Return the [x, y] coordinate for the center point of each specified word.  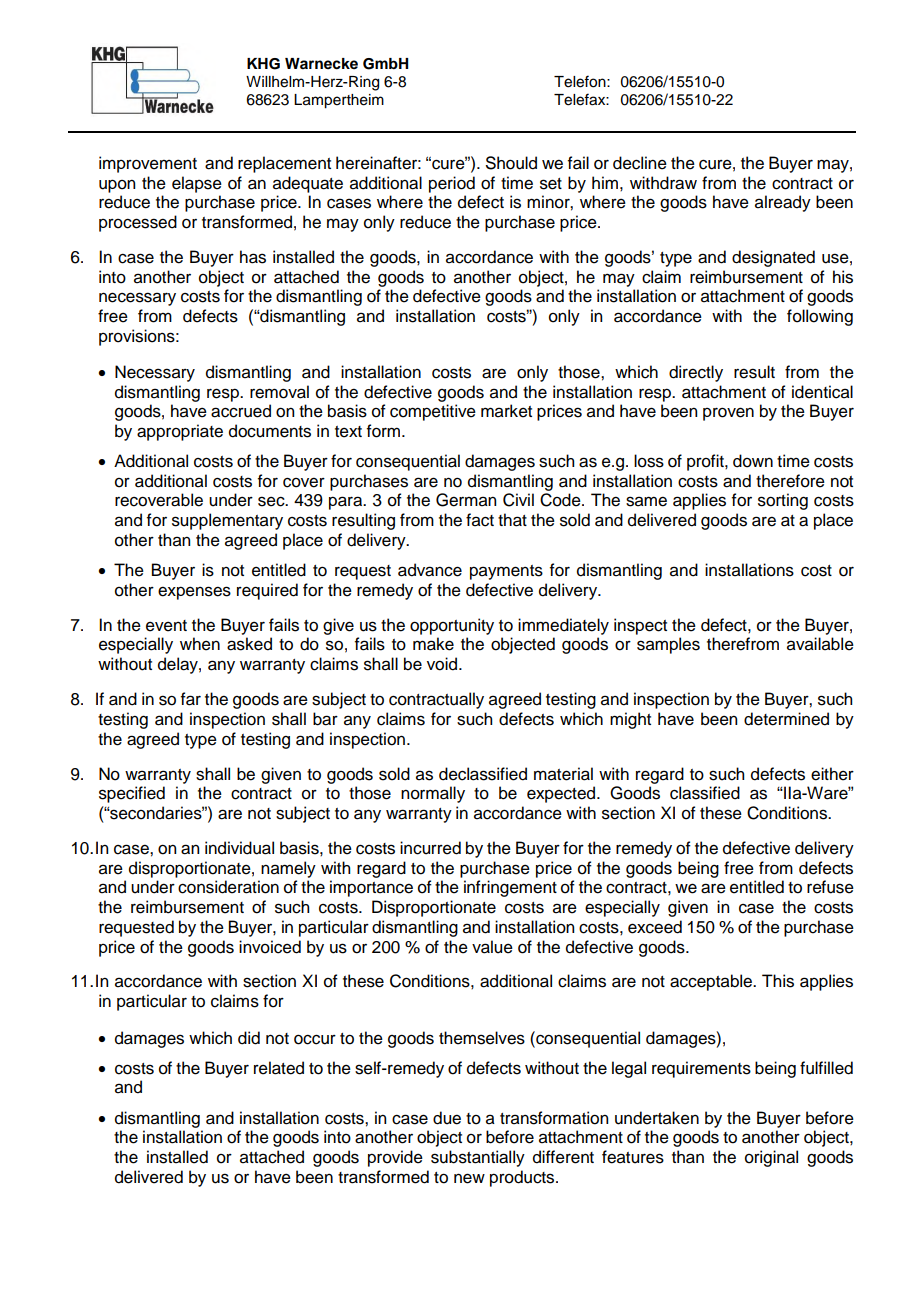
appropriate [180, 432]
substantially [478, 1158]
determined [786, 719]
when [200, 644]
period [452, 184]
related [279, 1068]
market [506, 411]
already [783, 203]
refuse [830, 887]
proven [728, 414]
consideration [228, 887]
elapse [197, 184]
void [443, 664]
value [492, 947]
